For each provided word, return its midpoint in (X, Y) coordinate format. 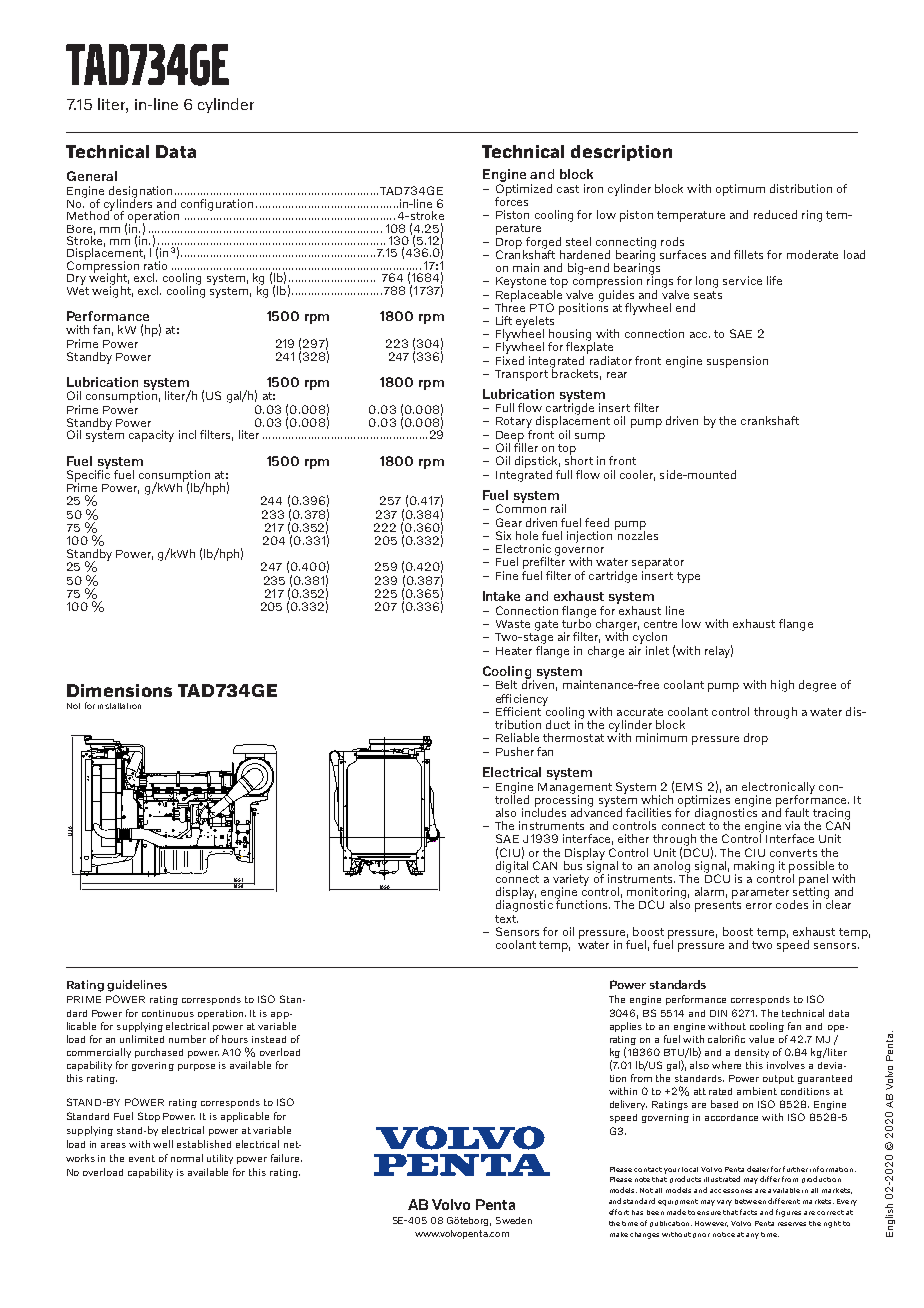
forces (511, 200)
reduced (775, 214)
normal (187, 1158)
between (750, 1201)
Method (89, 214)
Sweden (514, 1220)
